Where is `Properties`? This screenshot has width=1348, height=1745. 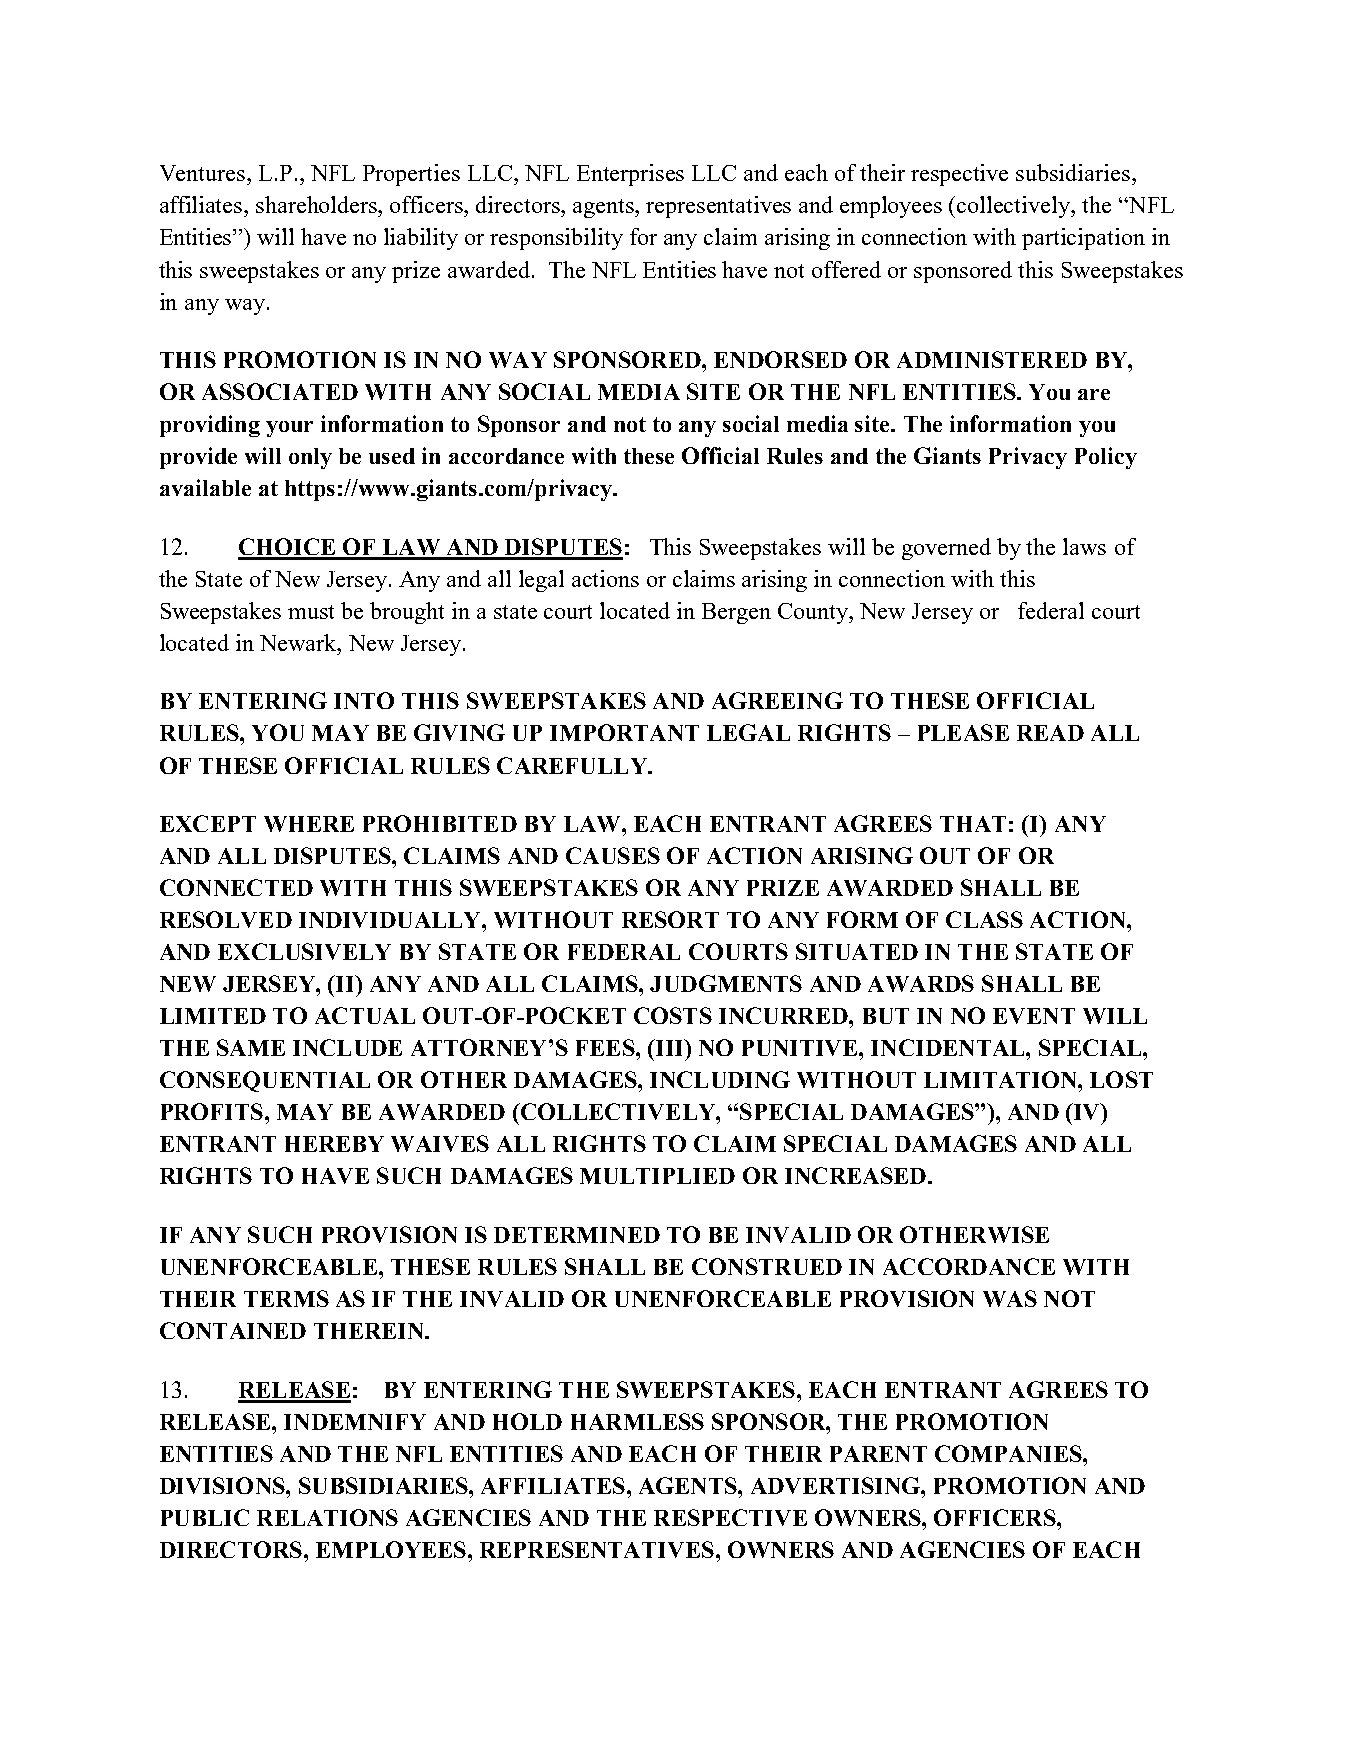 Properties is located at coordinates (411, 175).
